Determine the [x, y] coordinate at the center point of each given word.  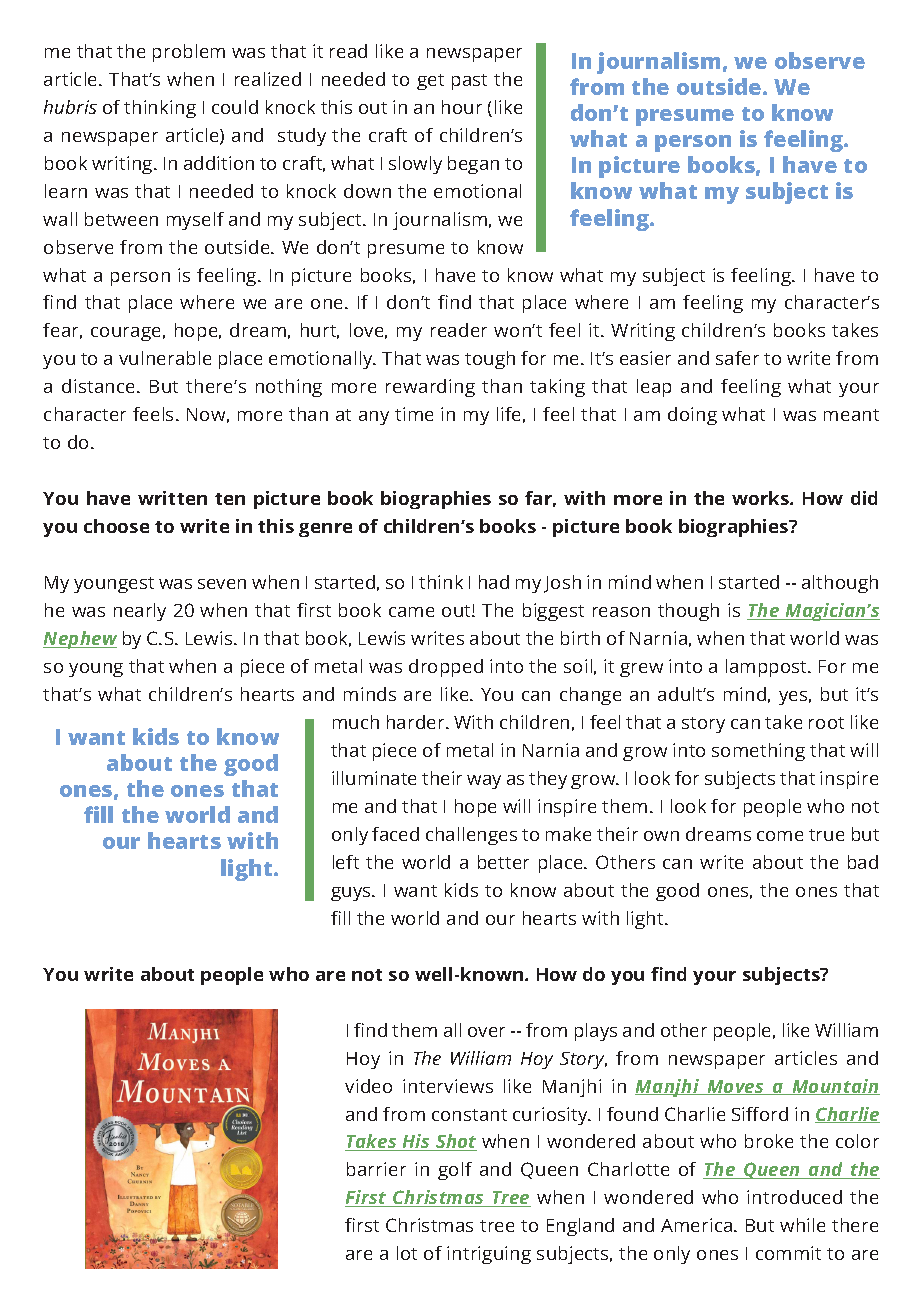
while [802, 1225]
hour [462, 107]
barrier [376, 1169]
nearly [140, 612]
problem [189, 53]
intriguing [489, 1255]
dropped [446, 668]
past [469, 82]
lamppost [767, 668]
